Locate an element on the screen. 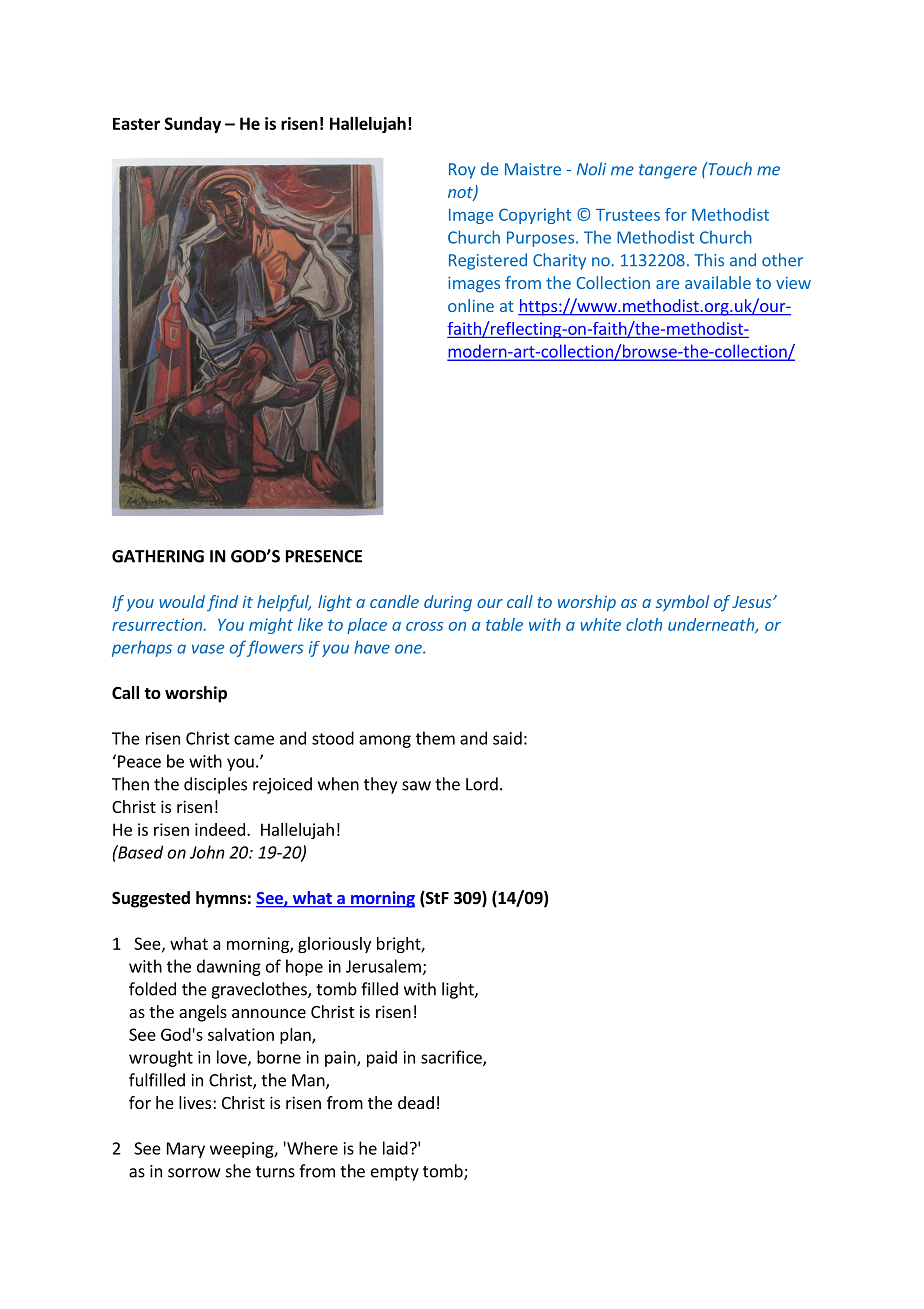  Lord is located at coordinates (482, 784).
